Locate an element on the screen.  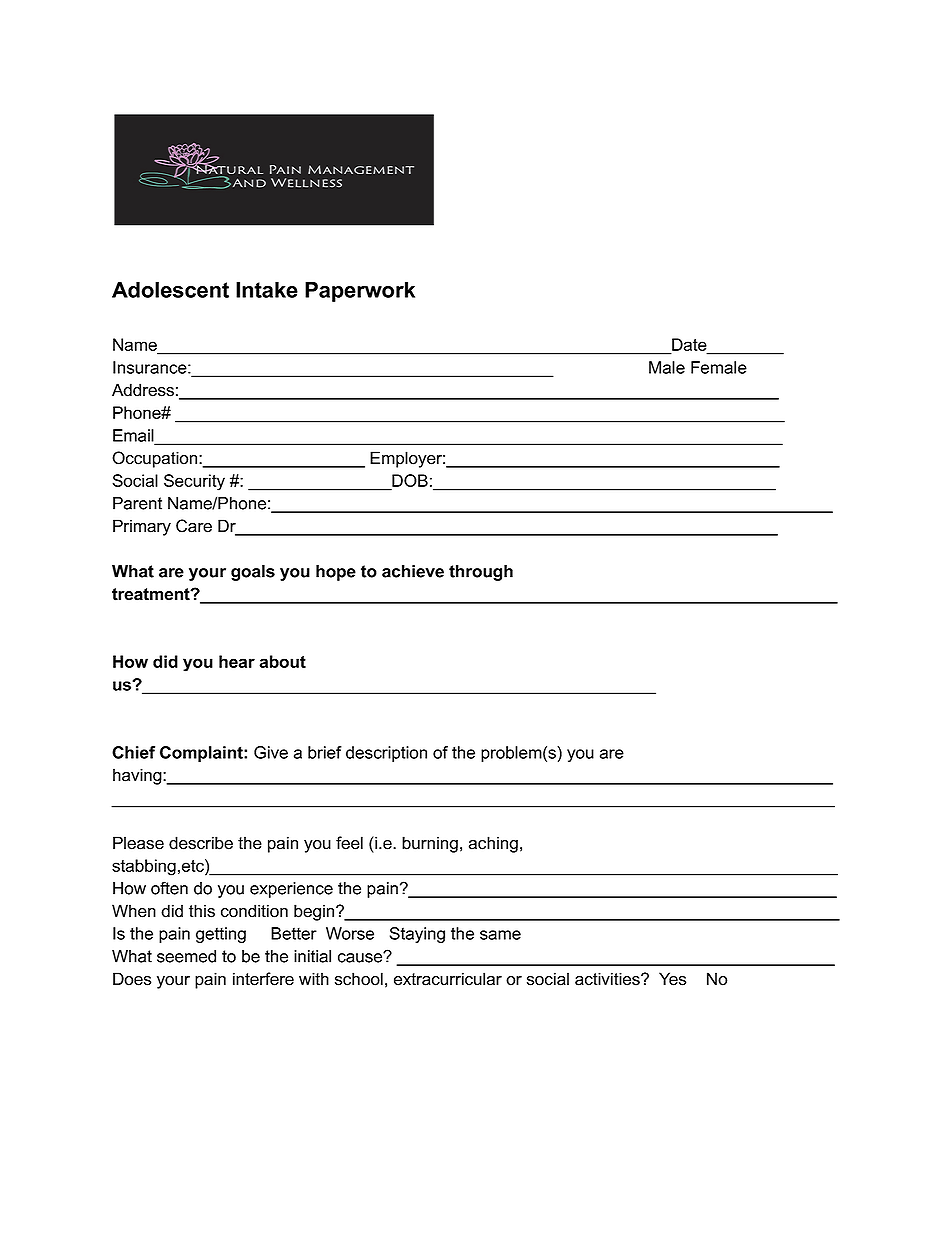
Care is located at coordinates (194, 526).
